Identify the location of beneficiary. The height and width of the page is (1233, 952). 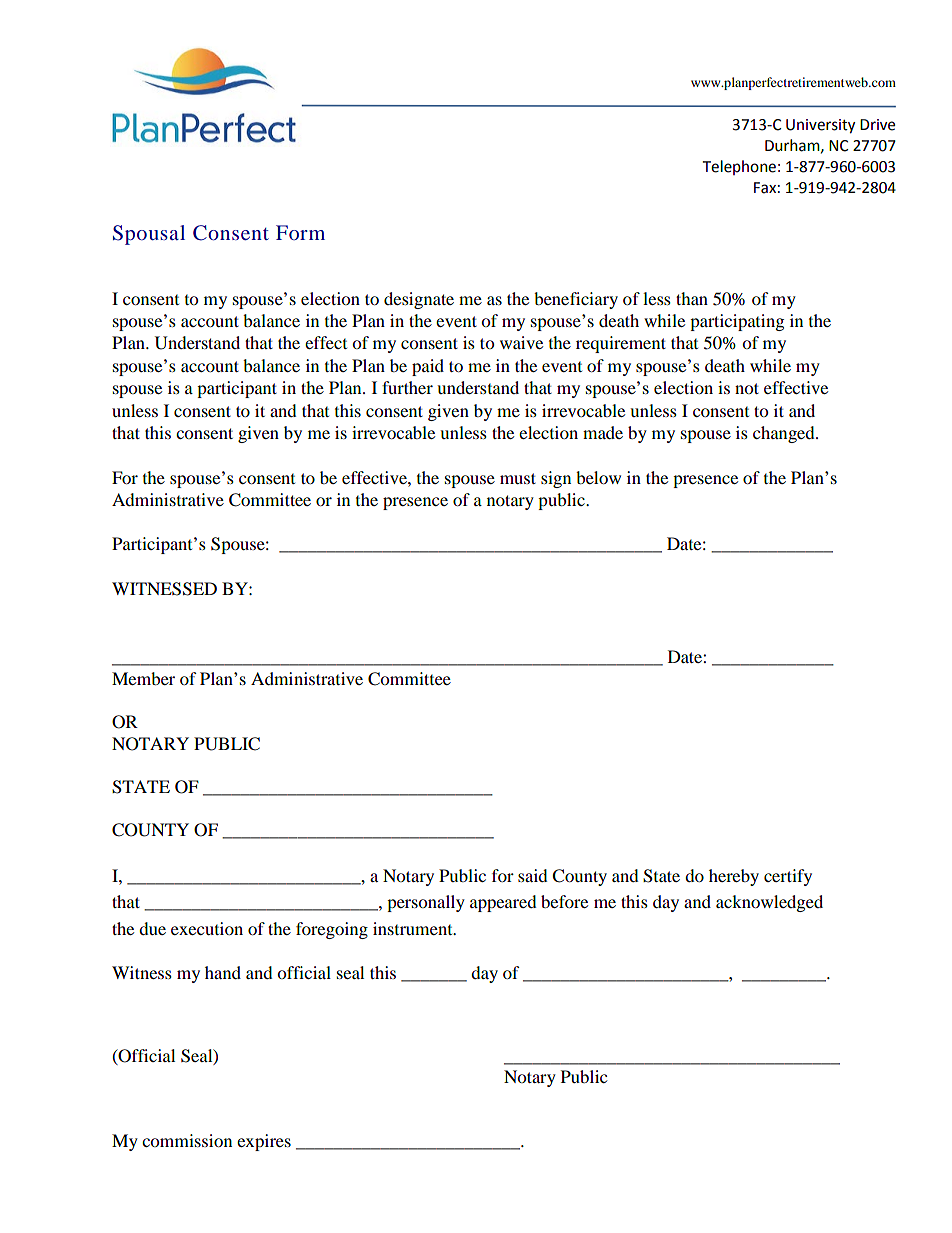
(576, 300).
